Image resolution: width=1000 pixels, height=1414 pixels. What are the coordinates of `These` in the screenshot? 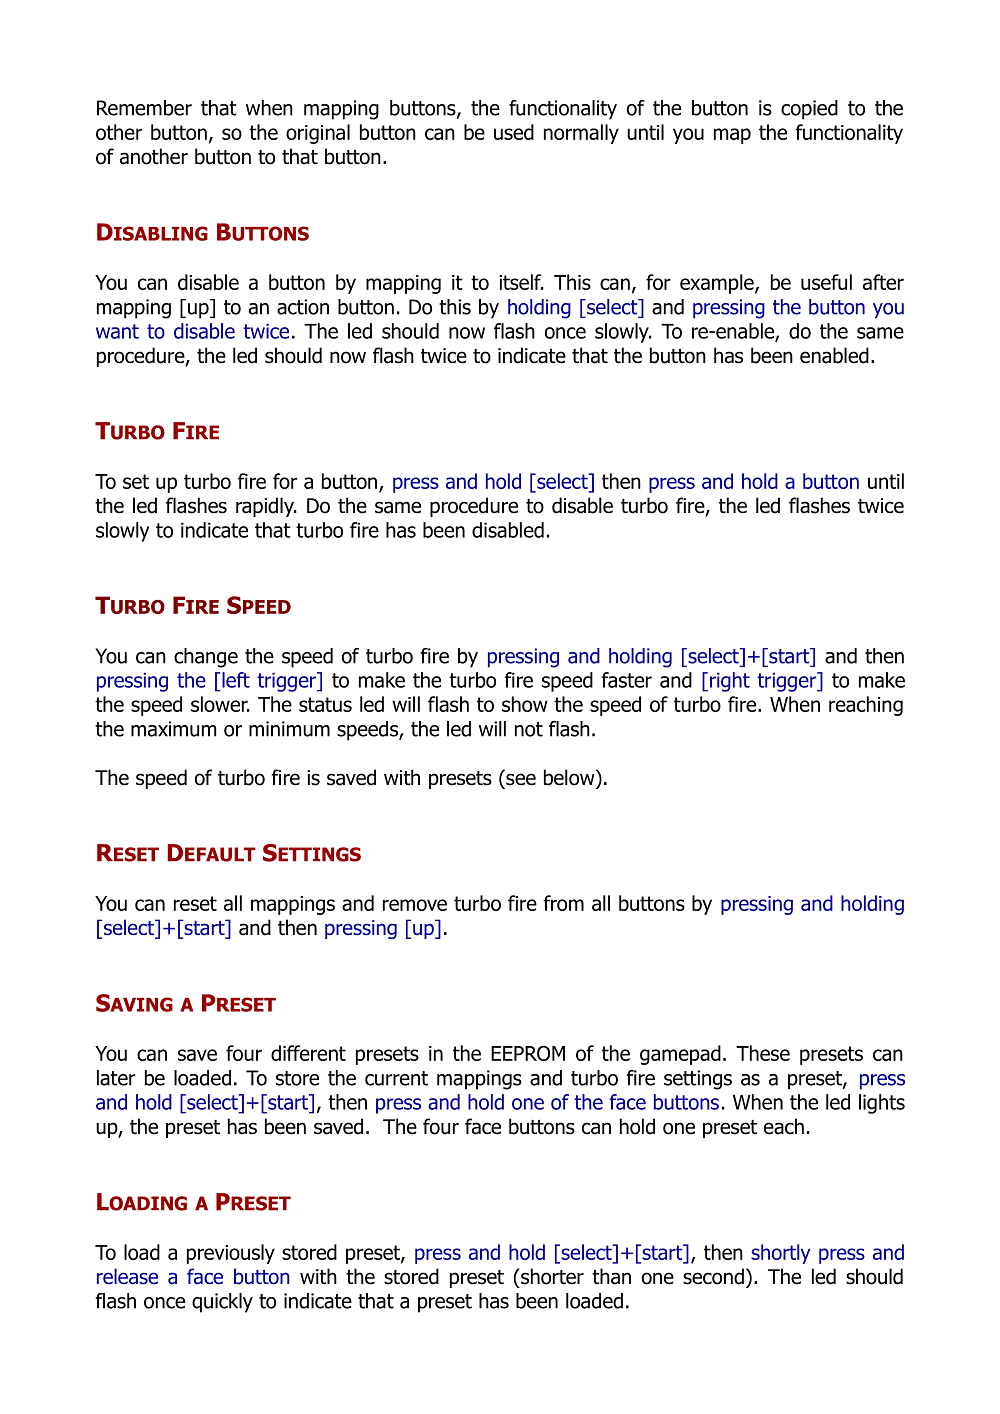 It's located at (763, 1053).
